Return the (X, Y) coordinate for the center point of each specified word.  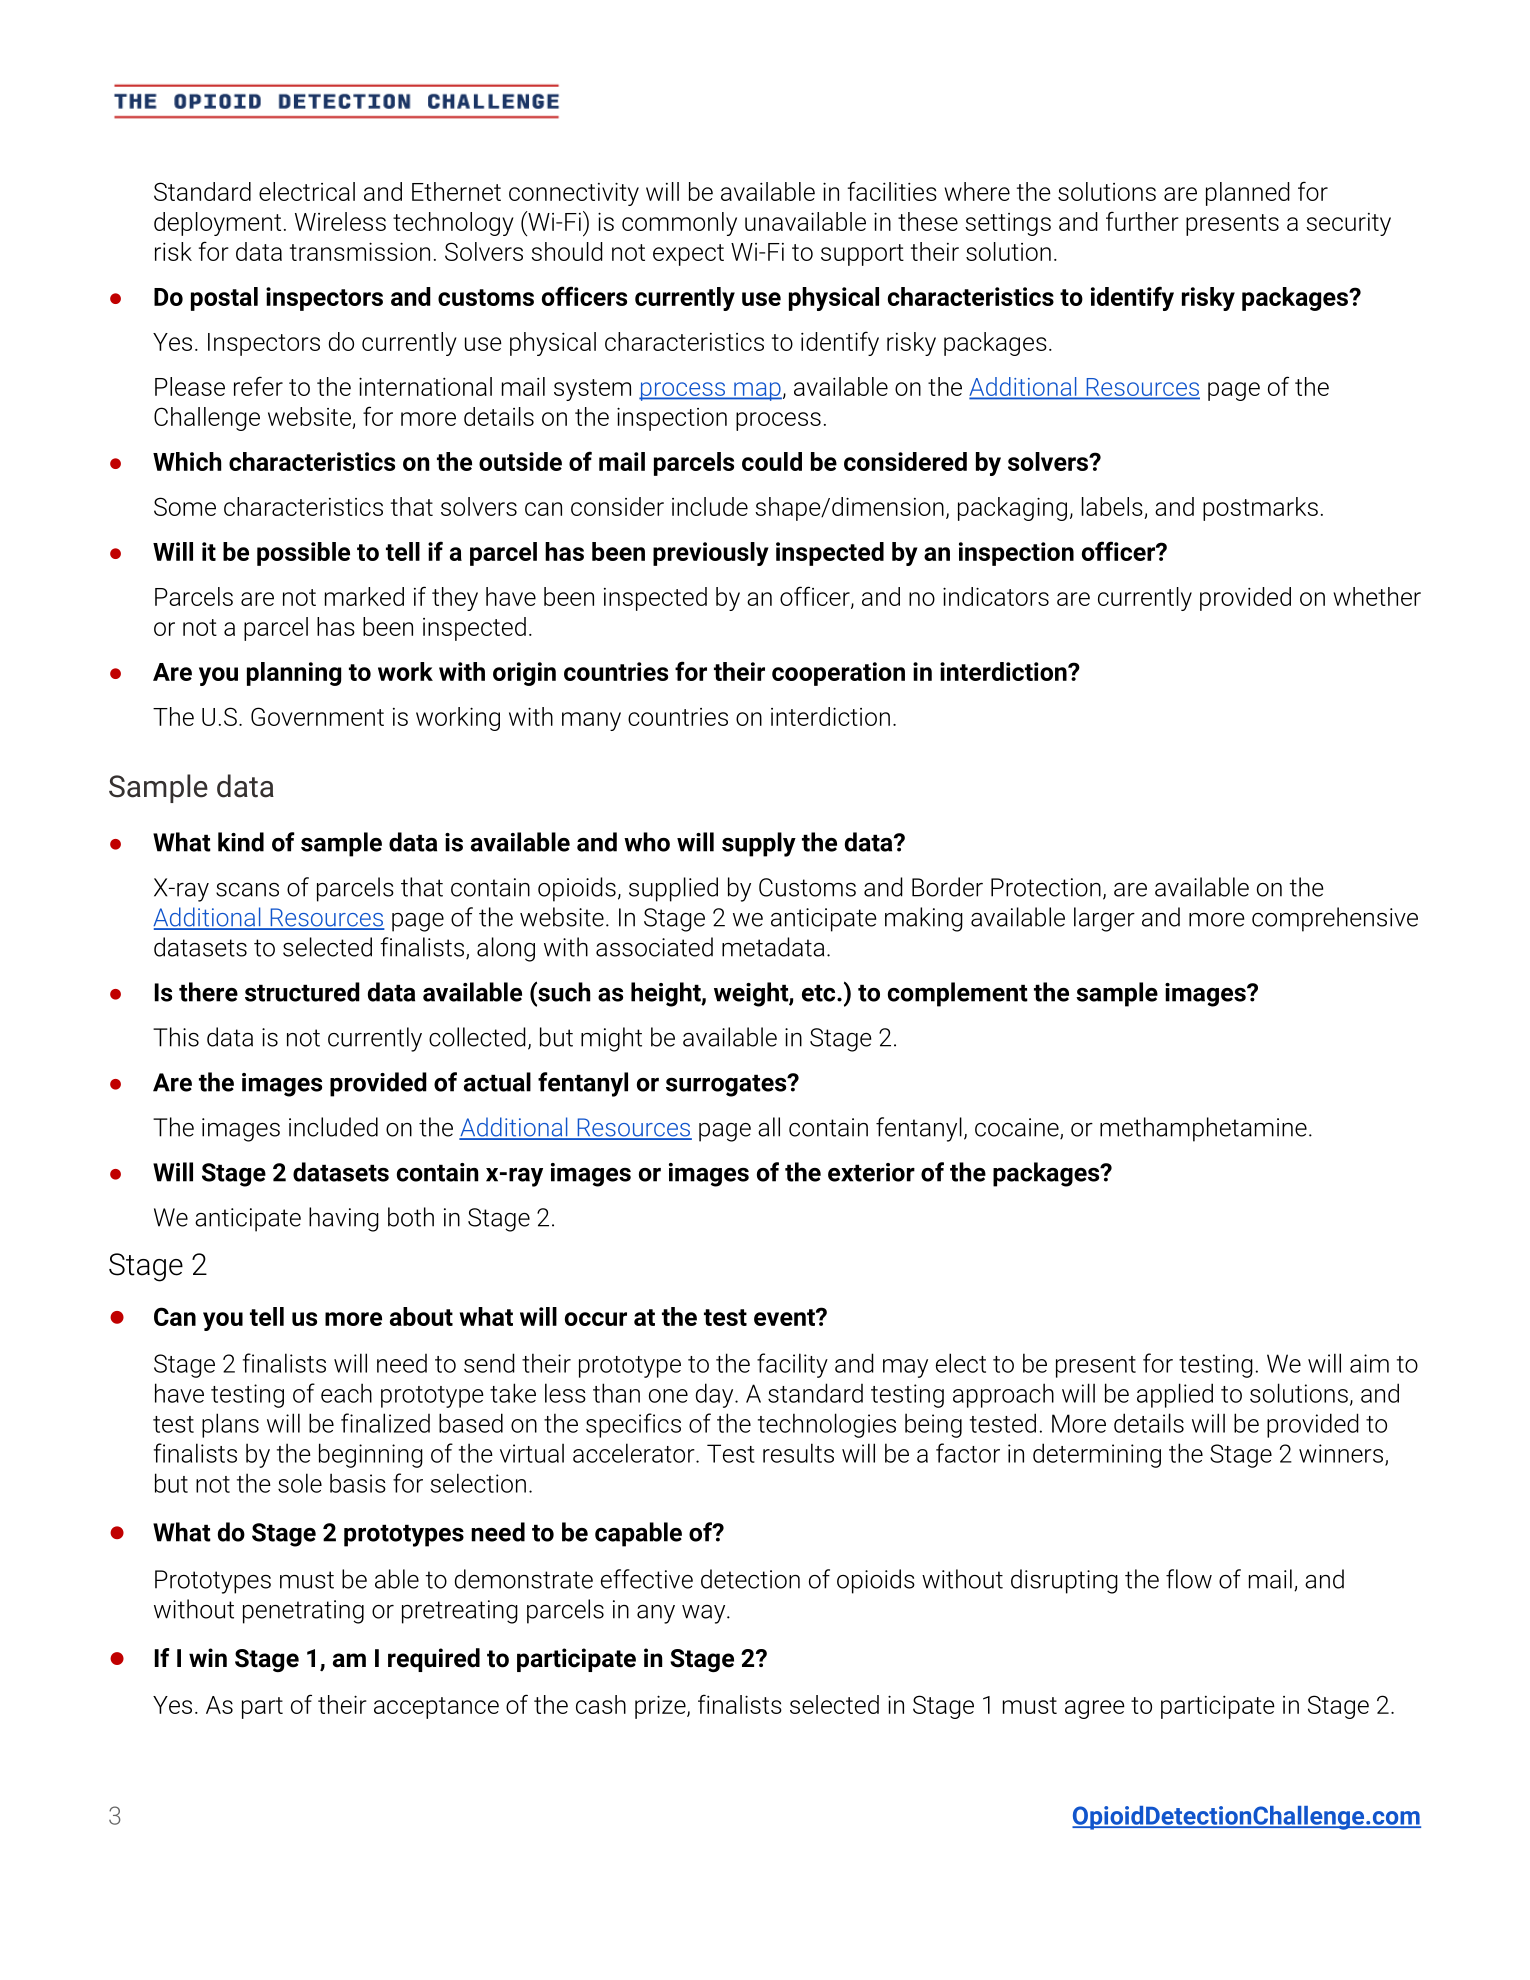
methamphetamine (1203, 1129)
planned (1248, 194)
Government (317, 716)
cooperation (838, 674)
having (344, 1219)
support (862, 255)
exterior (871, 1172)
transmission (360, 251)
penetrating (303, 1612)
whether (1377, 596)
